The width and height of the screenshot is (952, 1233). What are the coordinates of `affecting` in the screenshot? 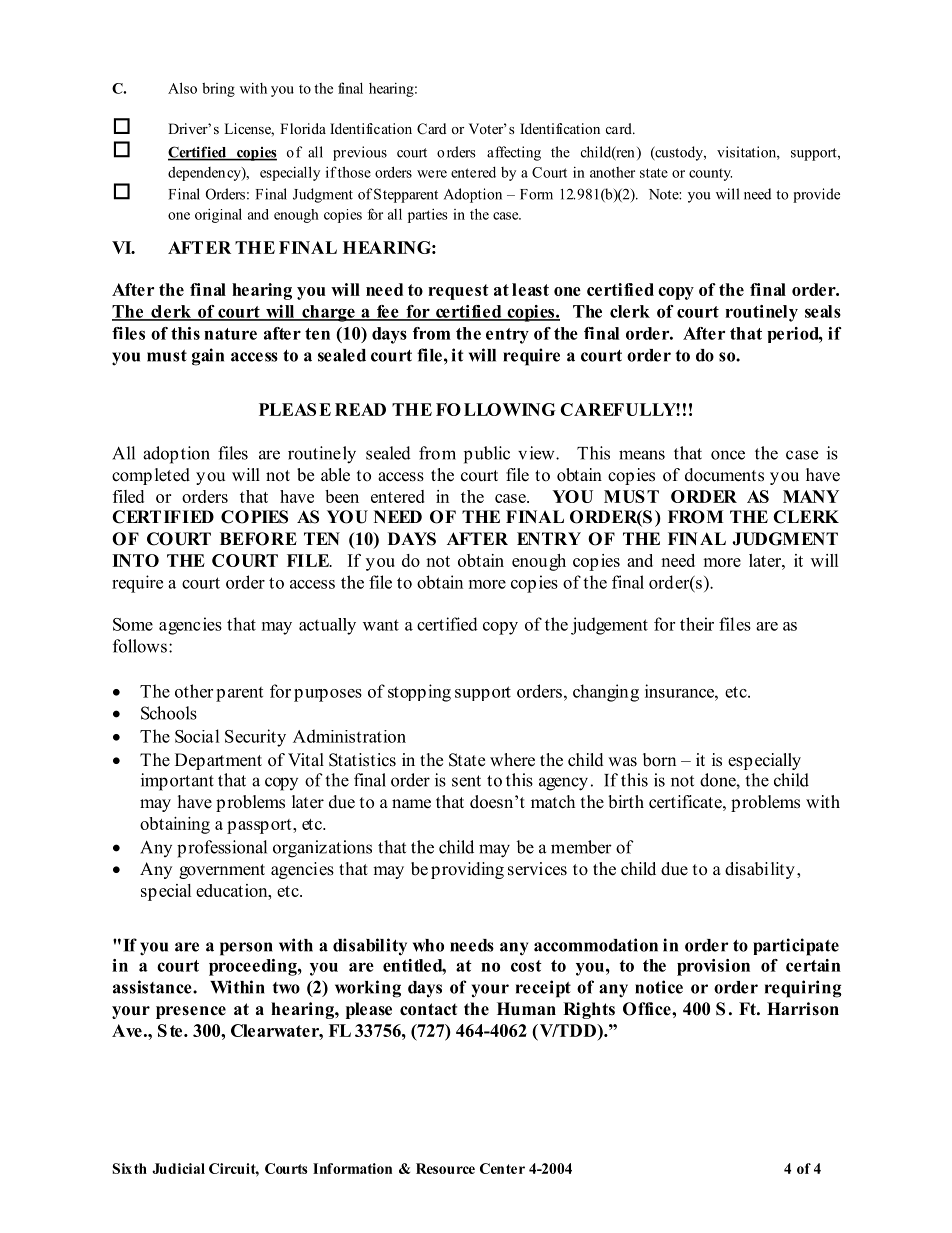 It's located at (514, 153).
